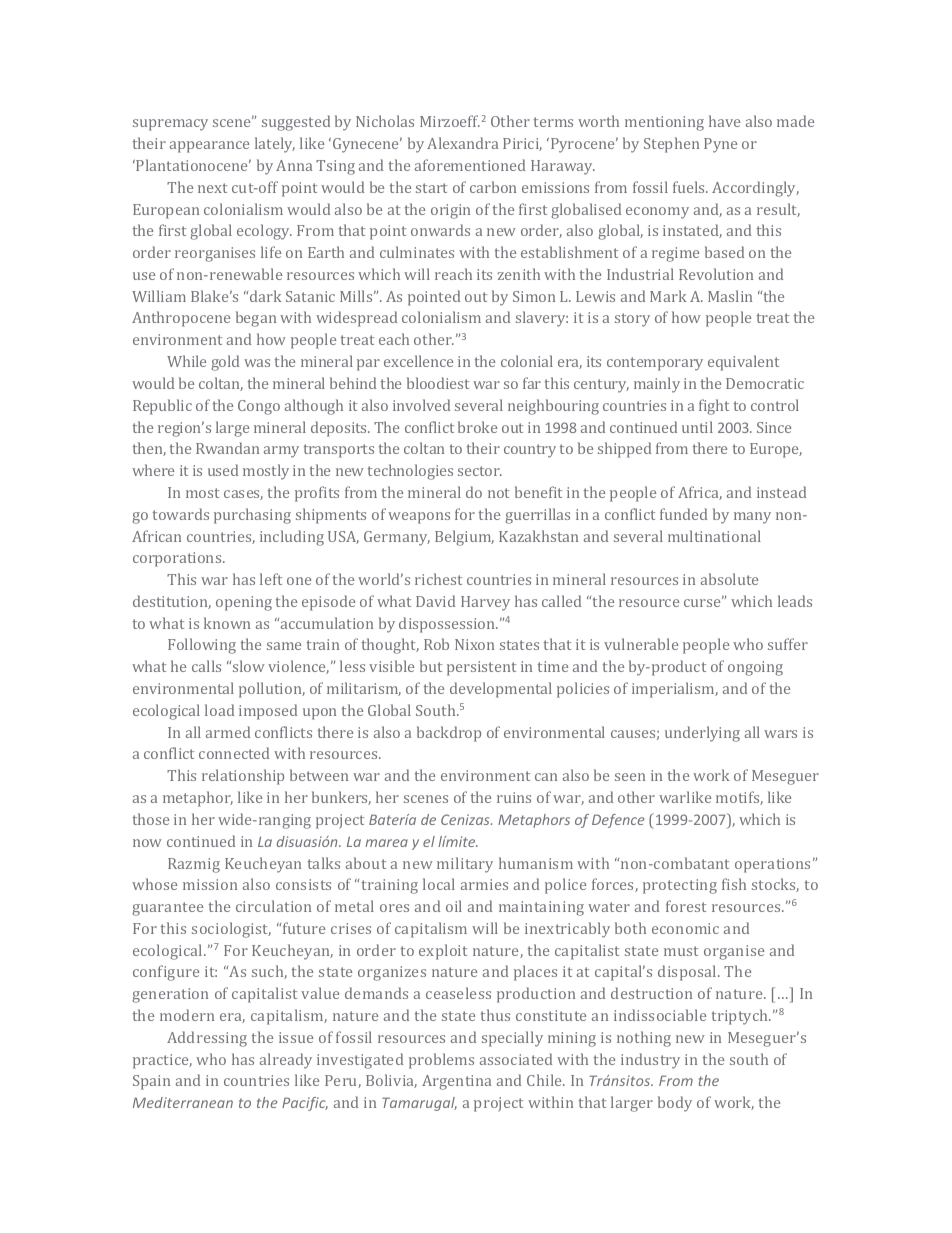 The image size is (952, 1233). I want to click on Rwandan, so click(227, 448).
